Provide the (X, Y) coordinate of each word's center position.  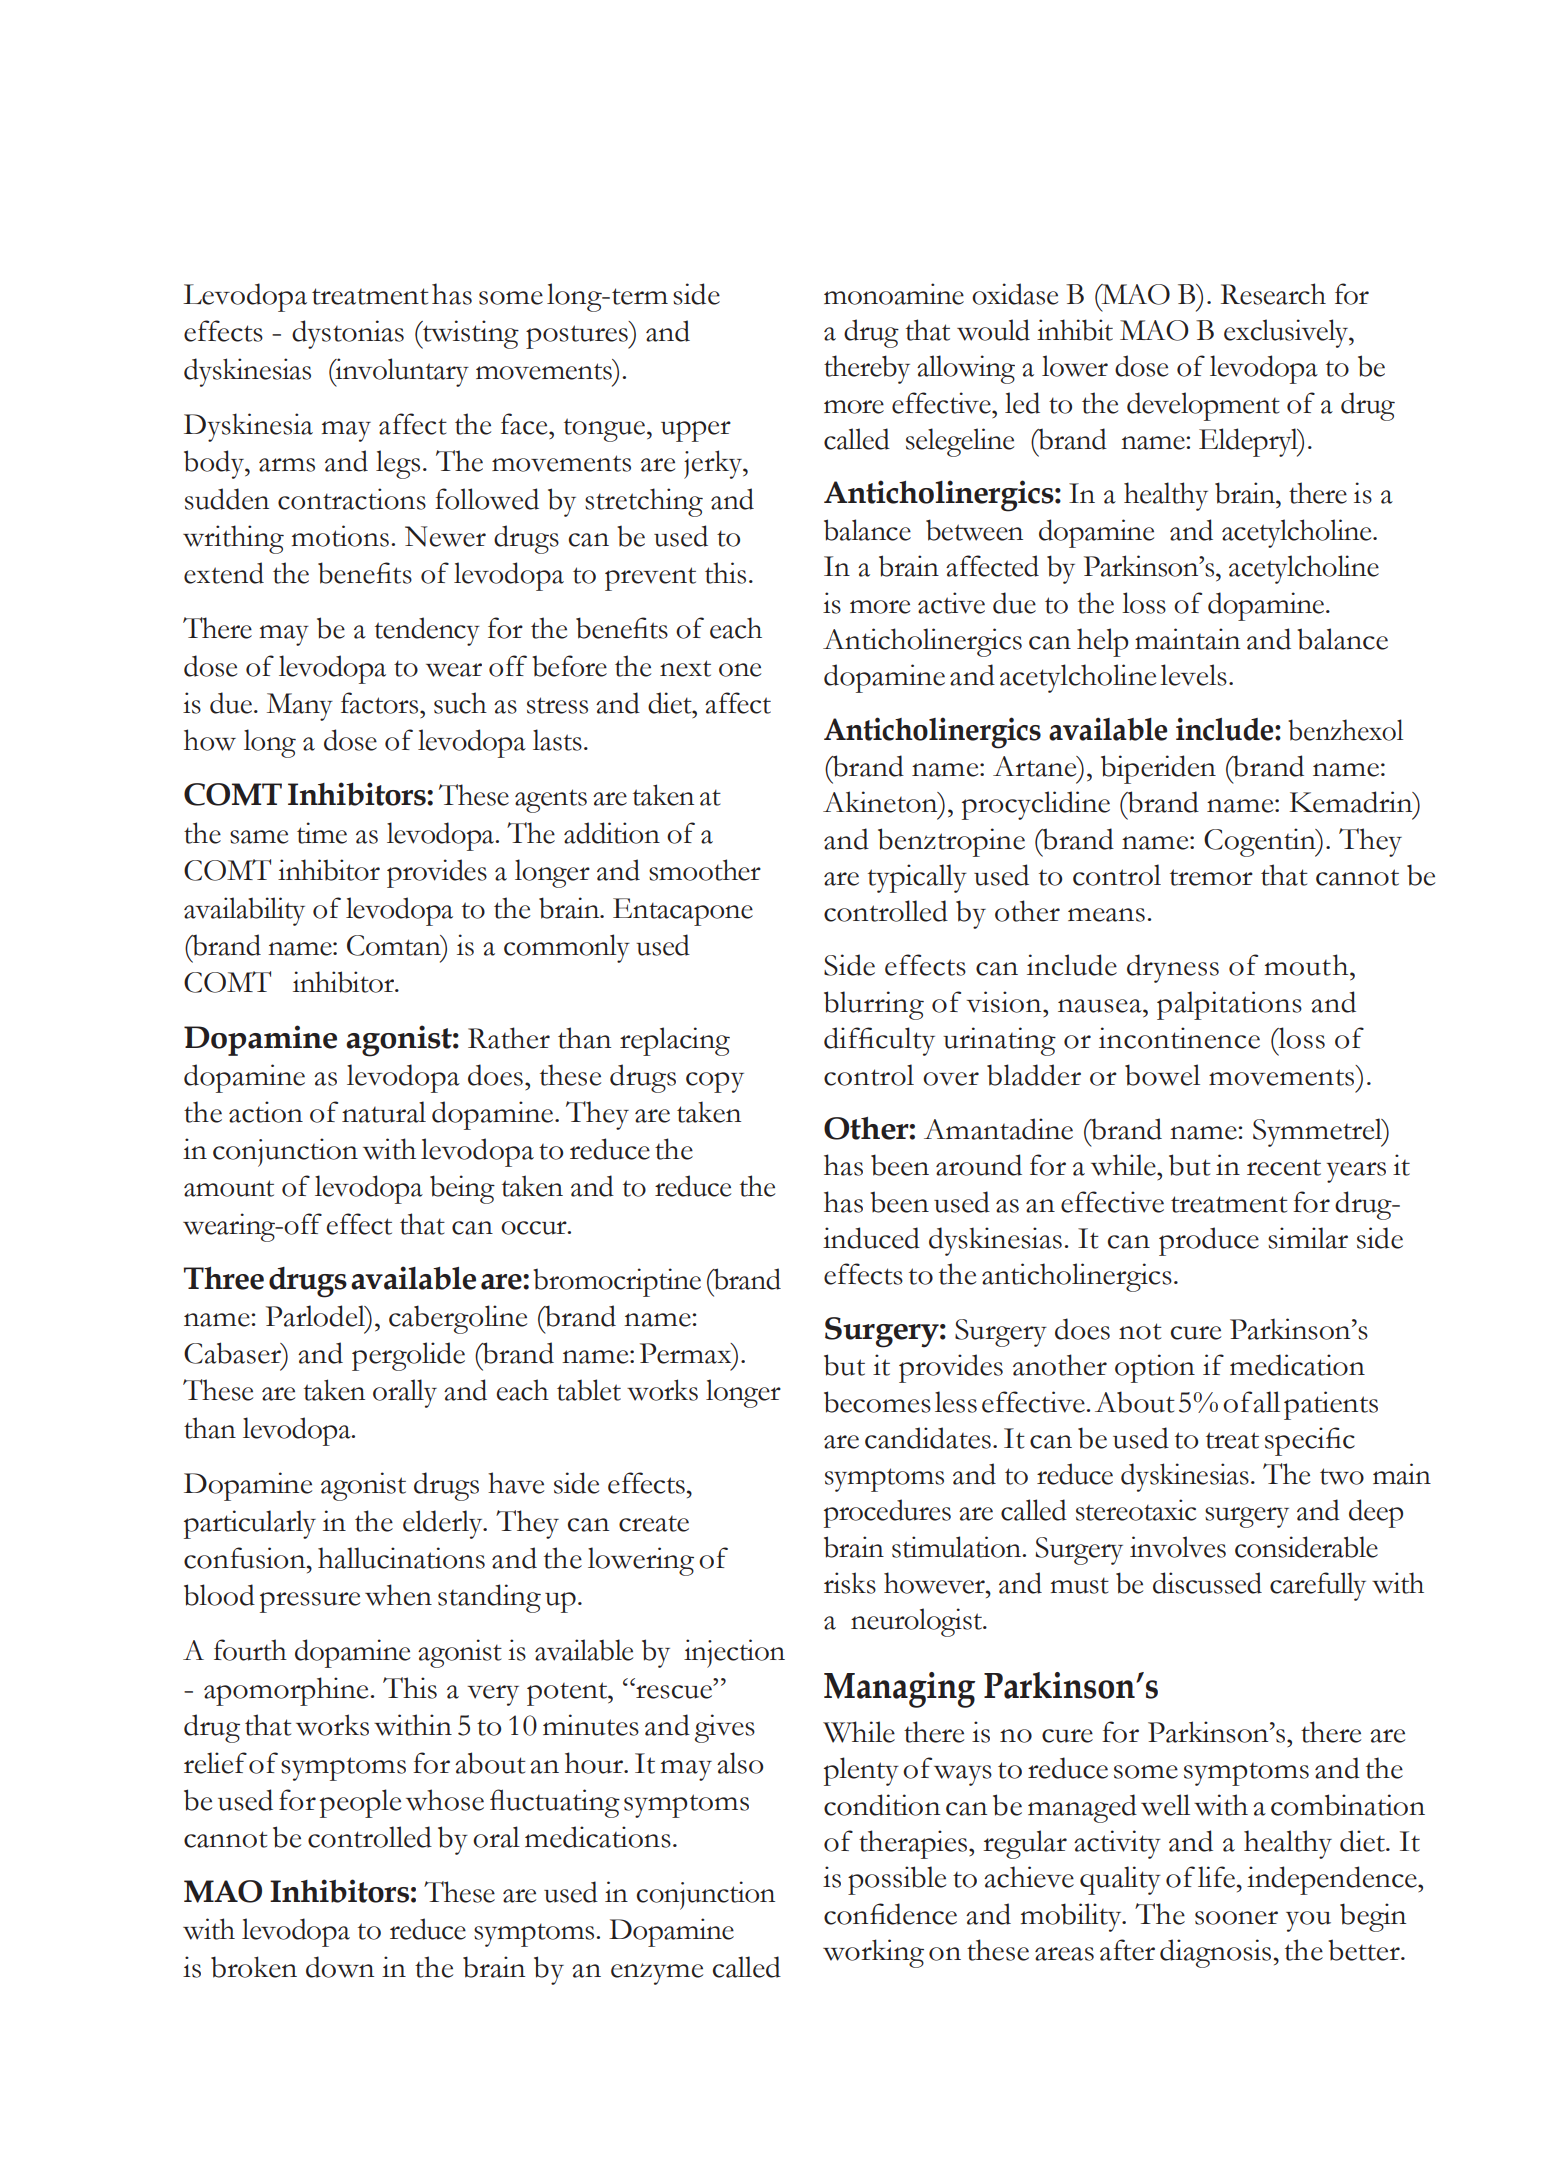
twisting (470, 334)
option (1155, 1368)
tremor (1211, 877)
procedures (887, 1513)
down (340, 1967)
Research (1273, 294)
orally (405, 1393)
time (322, 833)
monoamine (894, 294)
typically (917, 878)
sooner (1236, 1918)
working (873, 1953)
